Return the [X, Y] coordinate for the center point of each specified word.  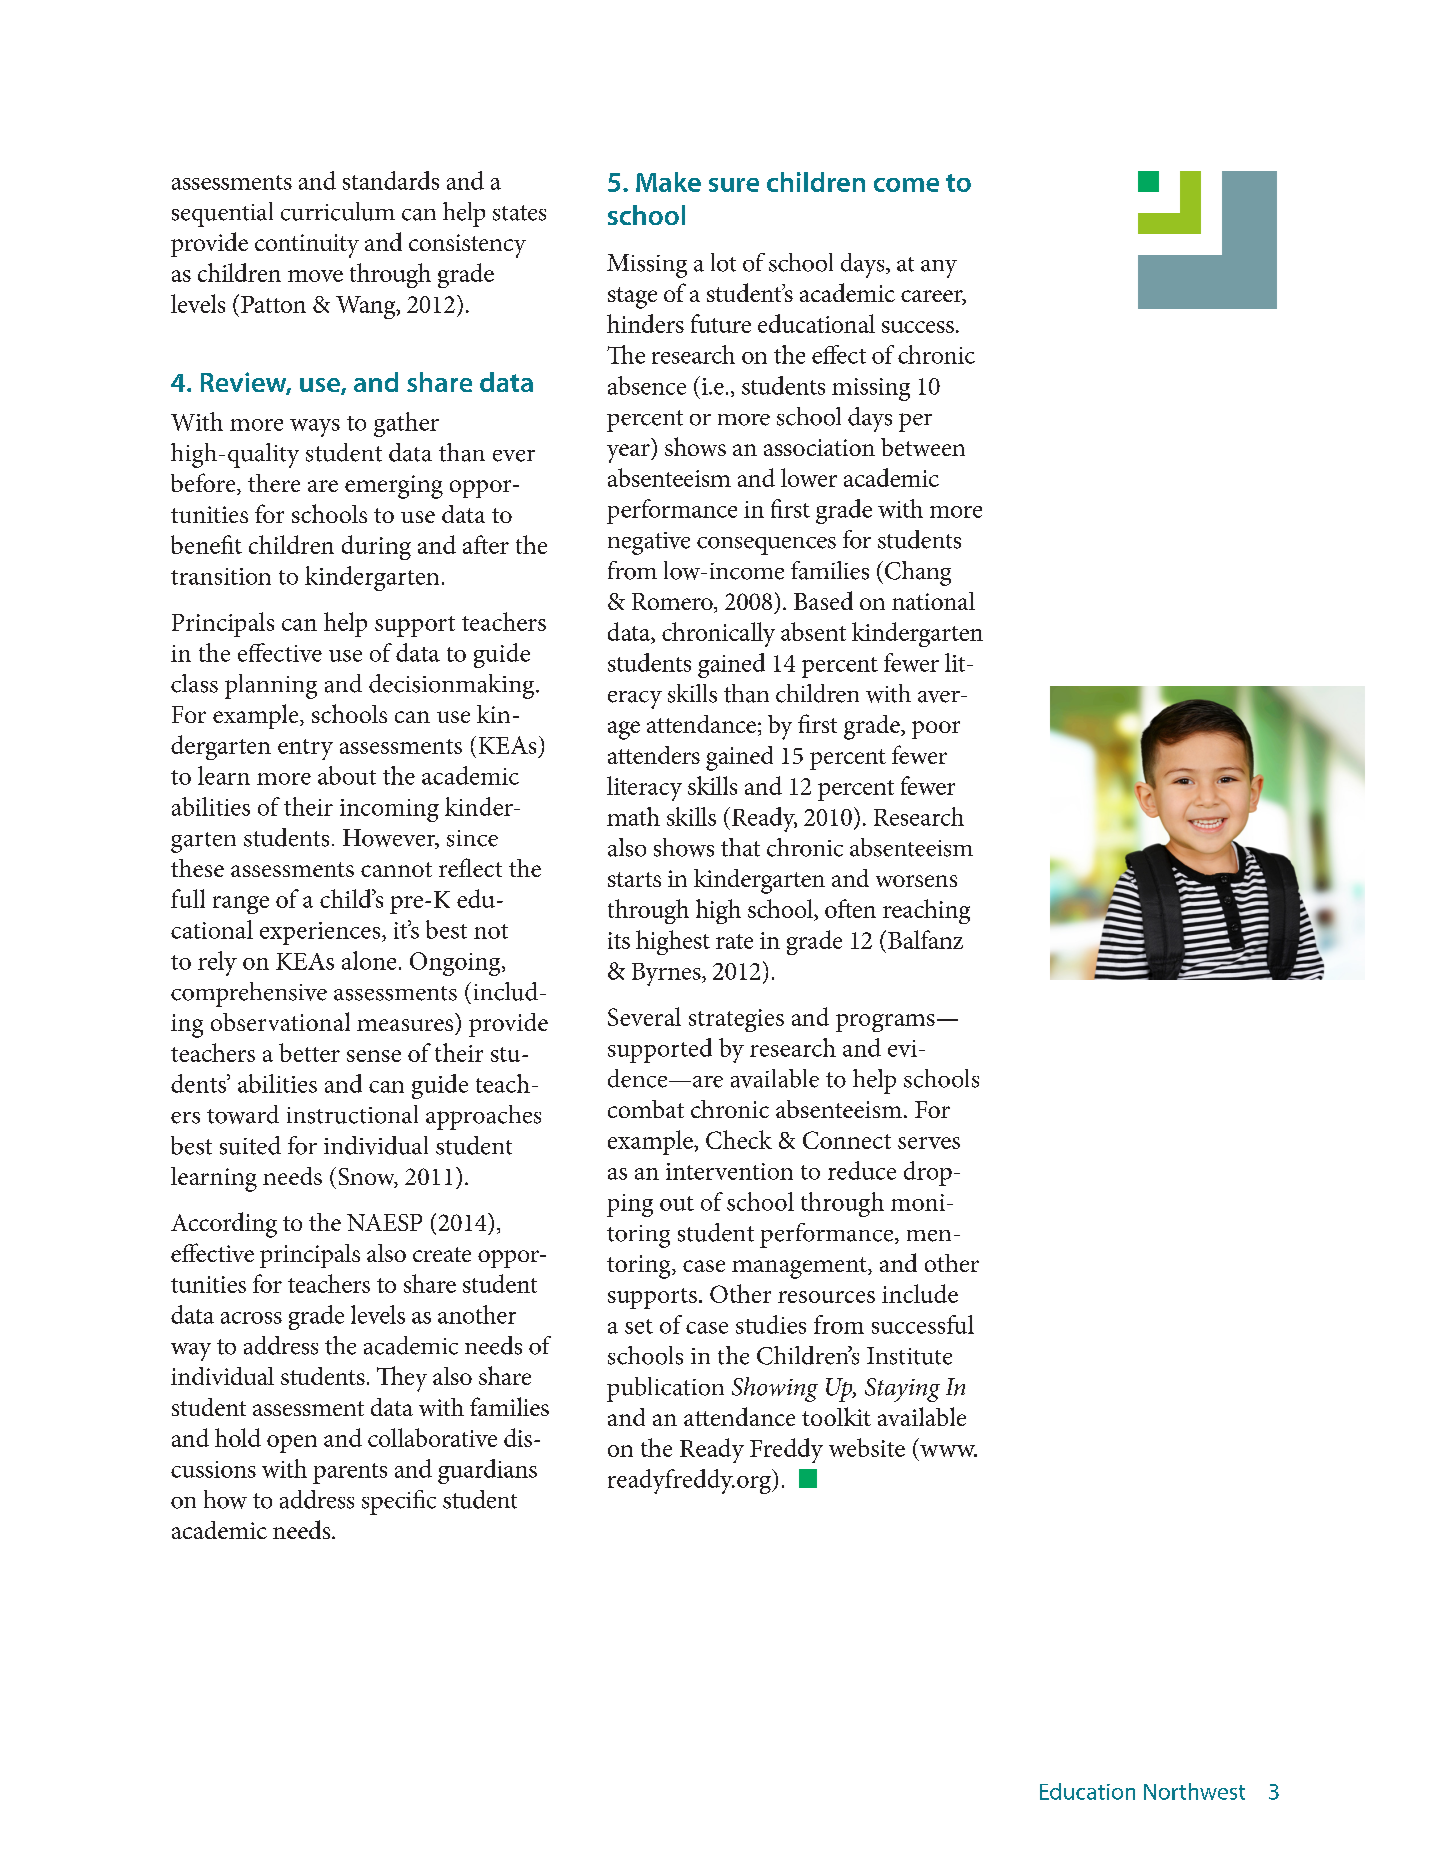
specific [399, 1502]
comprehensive [249, 994]
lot [723, 262]
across [251, 1318]
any [939, 269]
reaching [926, 911]
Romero [673, 603]
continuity [307, 246]
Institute [909, 1356]
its [619, 940]
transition [221, 576]
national [933, 601]
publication [665, 1389]
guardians [487, 1471]
